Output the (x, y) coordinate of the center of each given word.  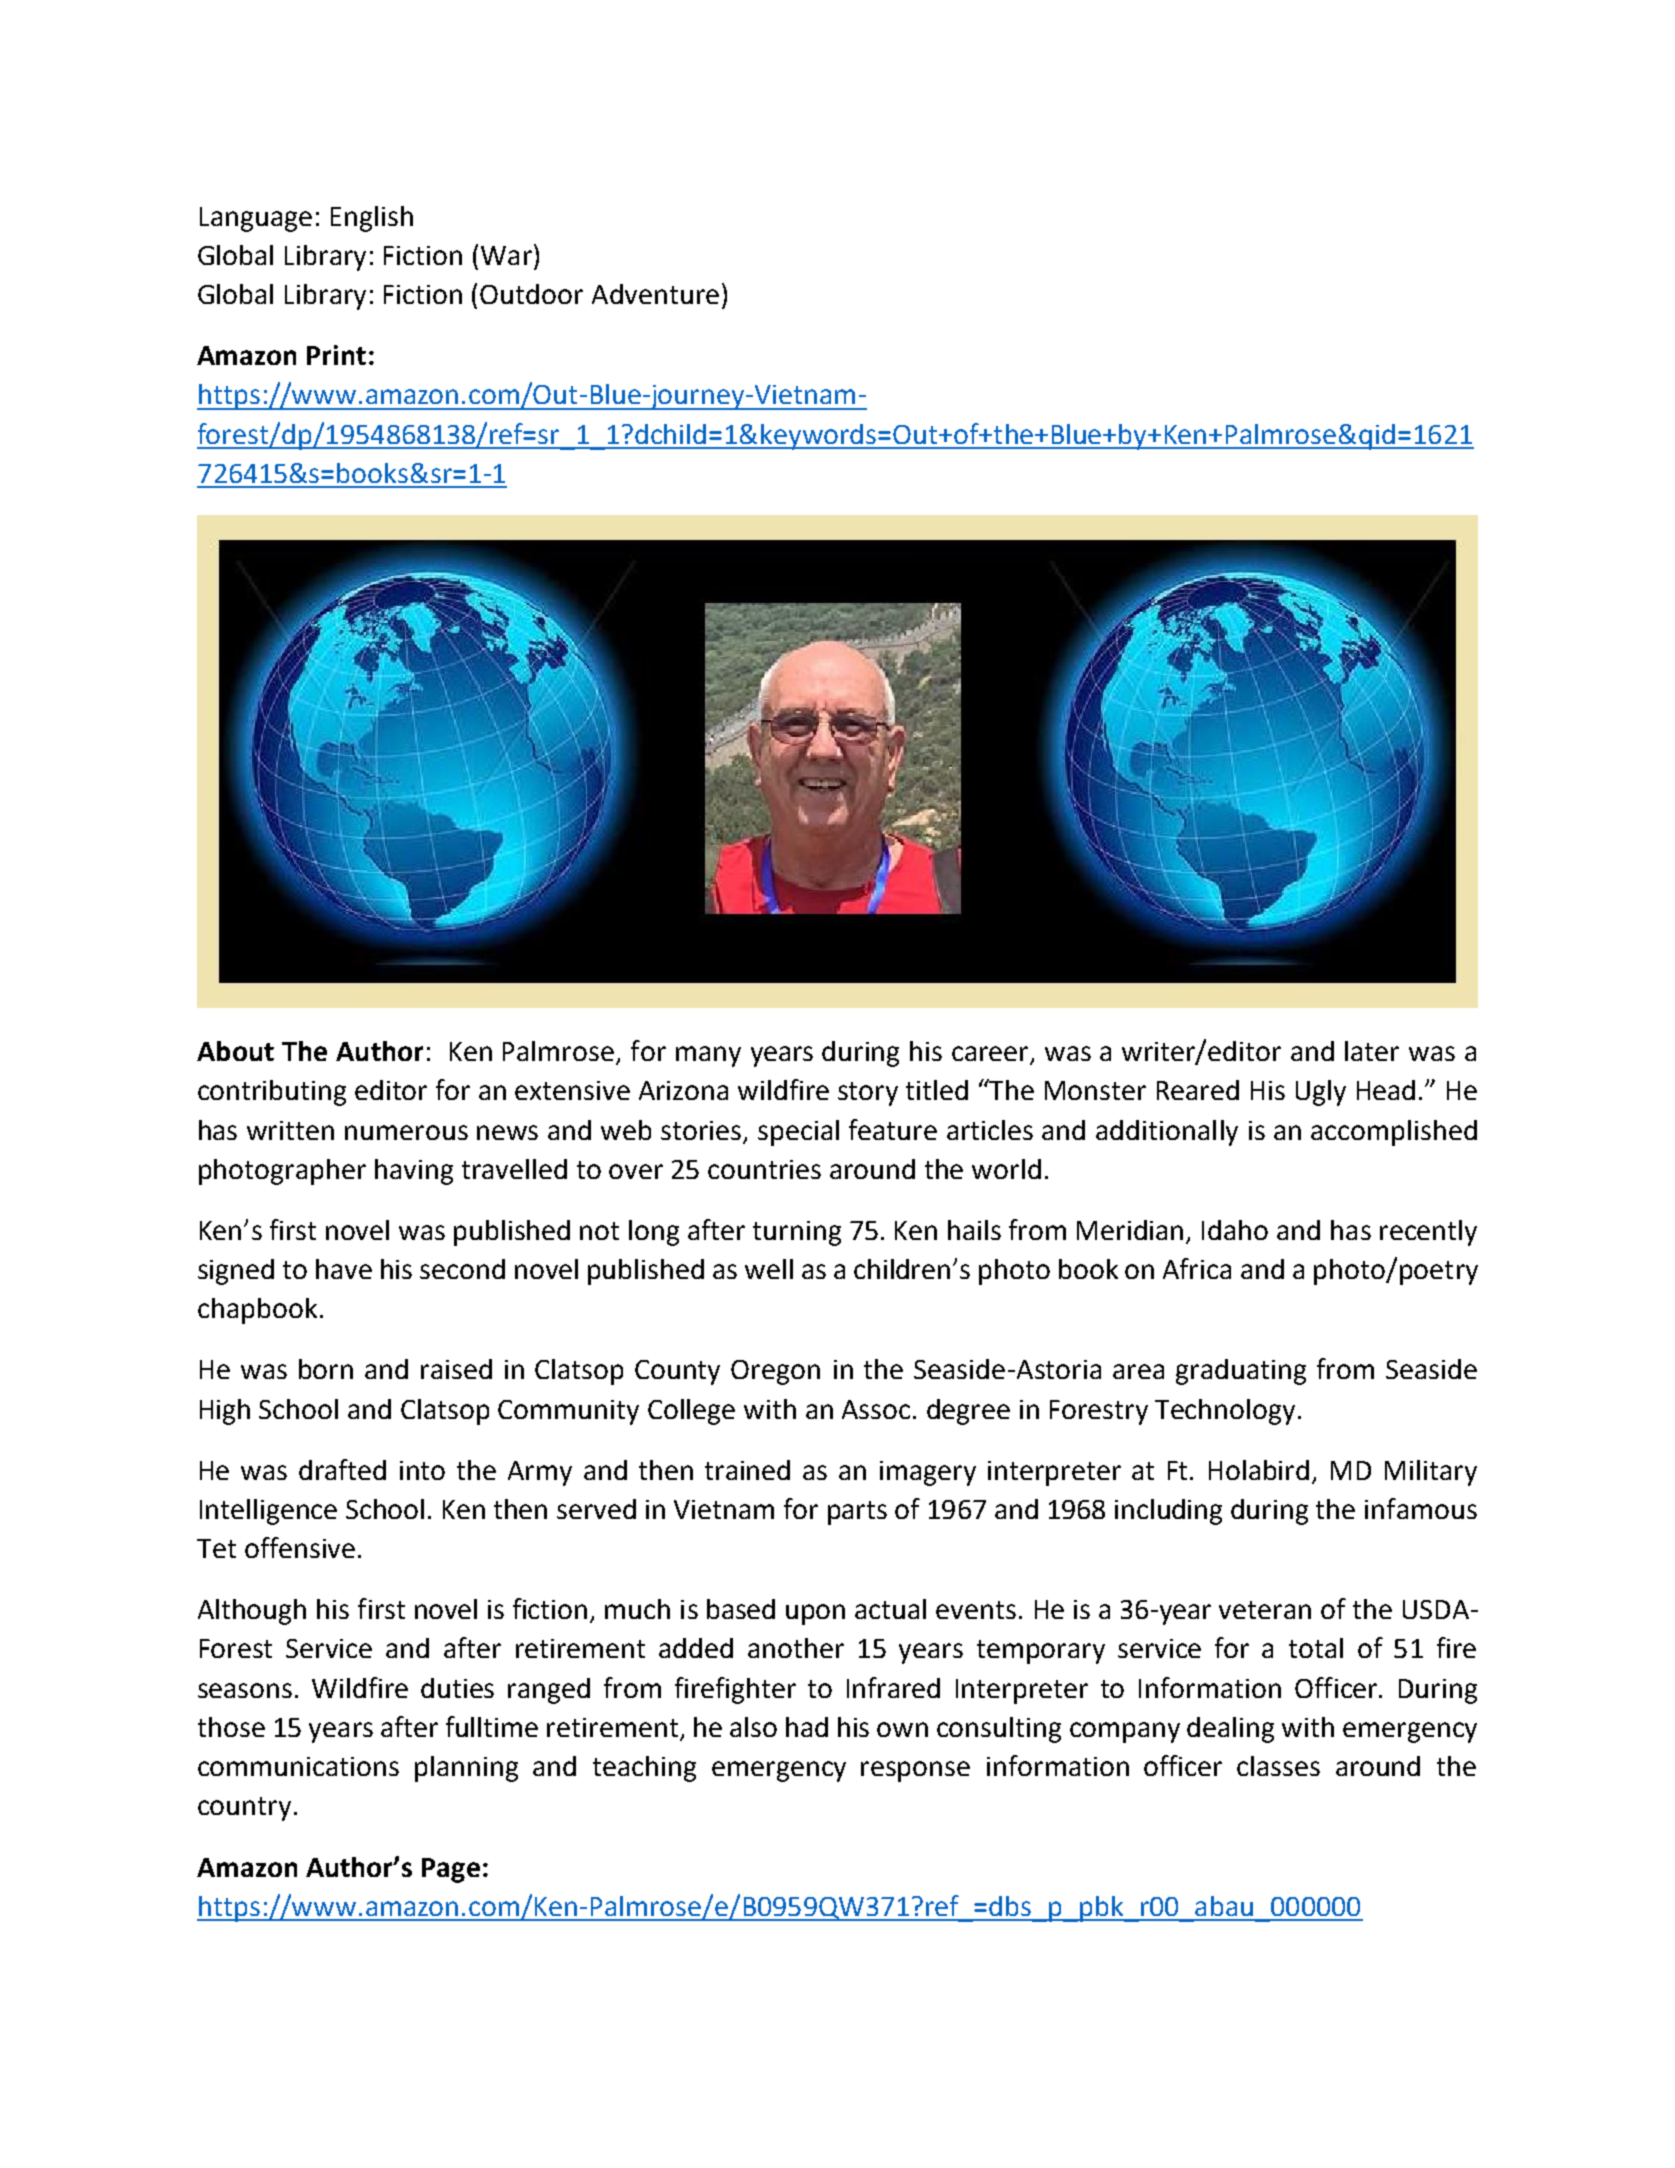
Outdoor (531, 294)
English (372, 219)
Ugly (1321, 1093)
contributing (272, 1093)
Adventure (655, 294)
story (868, 1094)
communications (298, 1766)
